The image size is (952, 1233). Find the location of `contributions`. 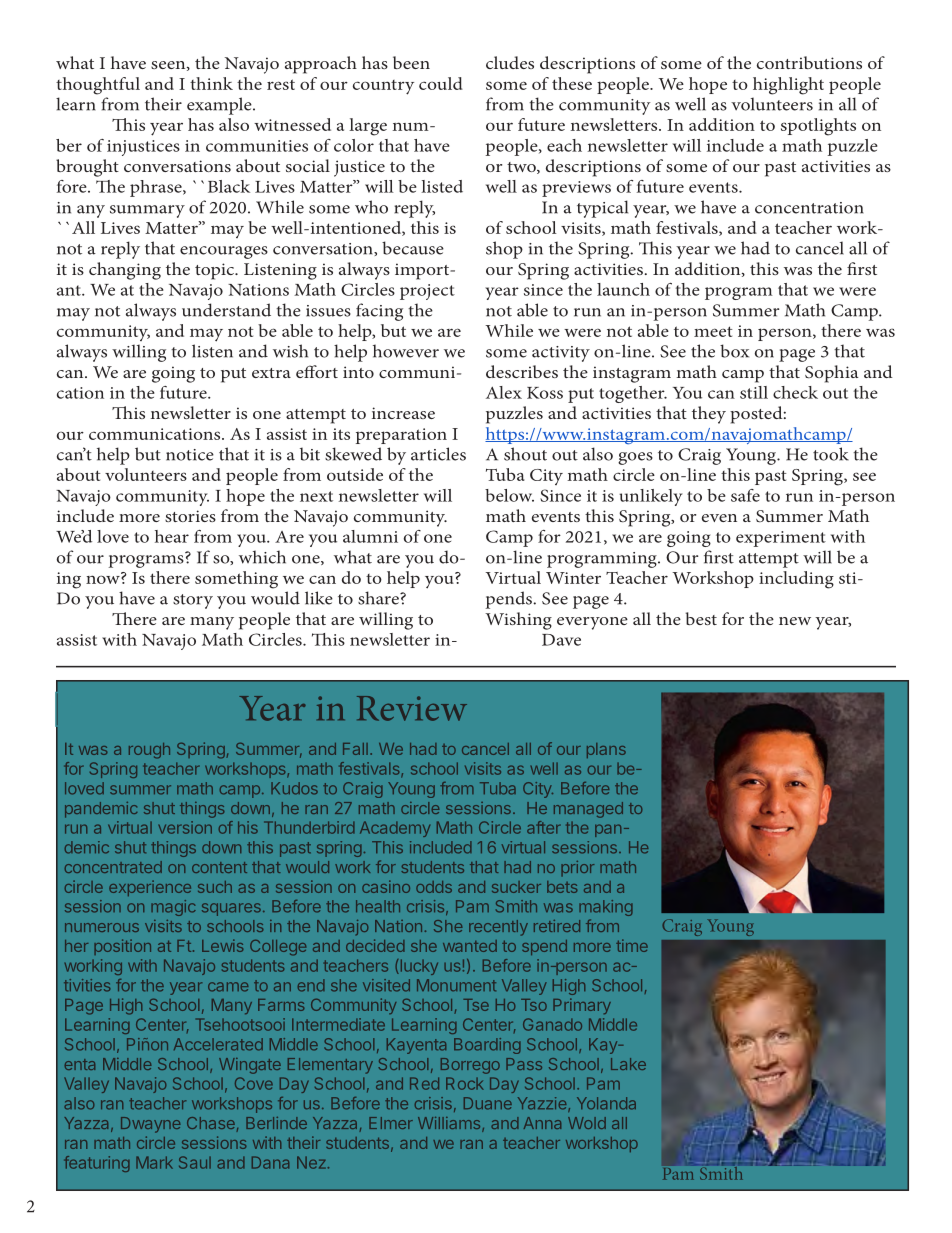

contributions is located at coordinates (809, 62).
